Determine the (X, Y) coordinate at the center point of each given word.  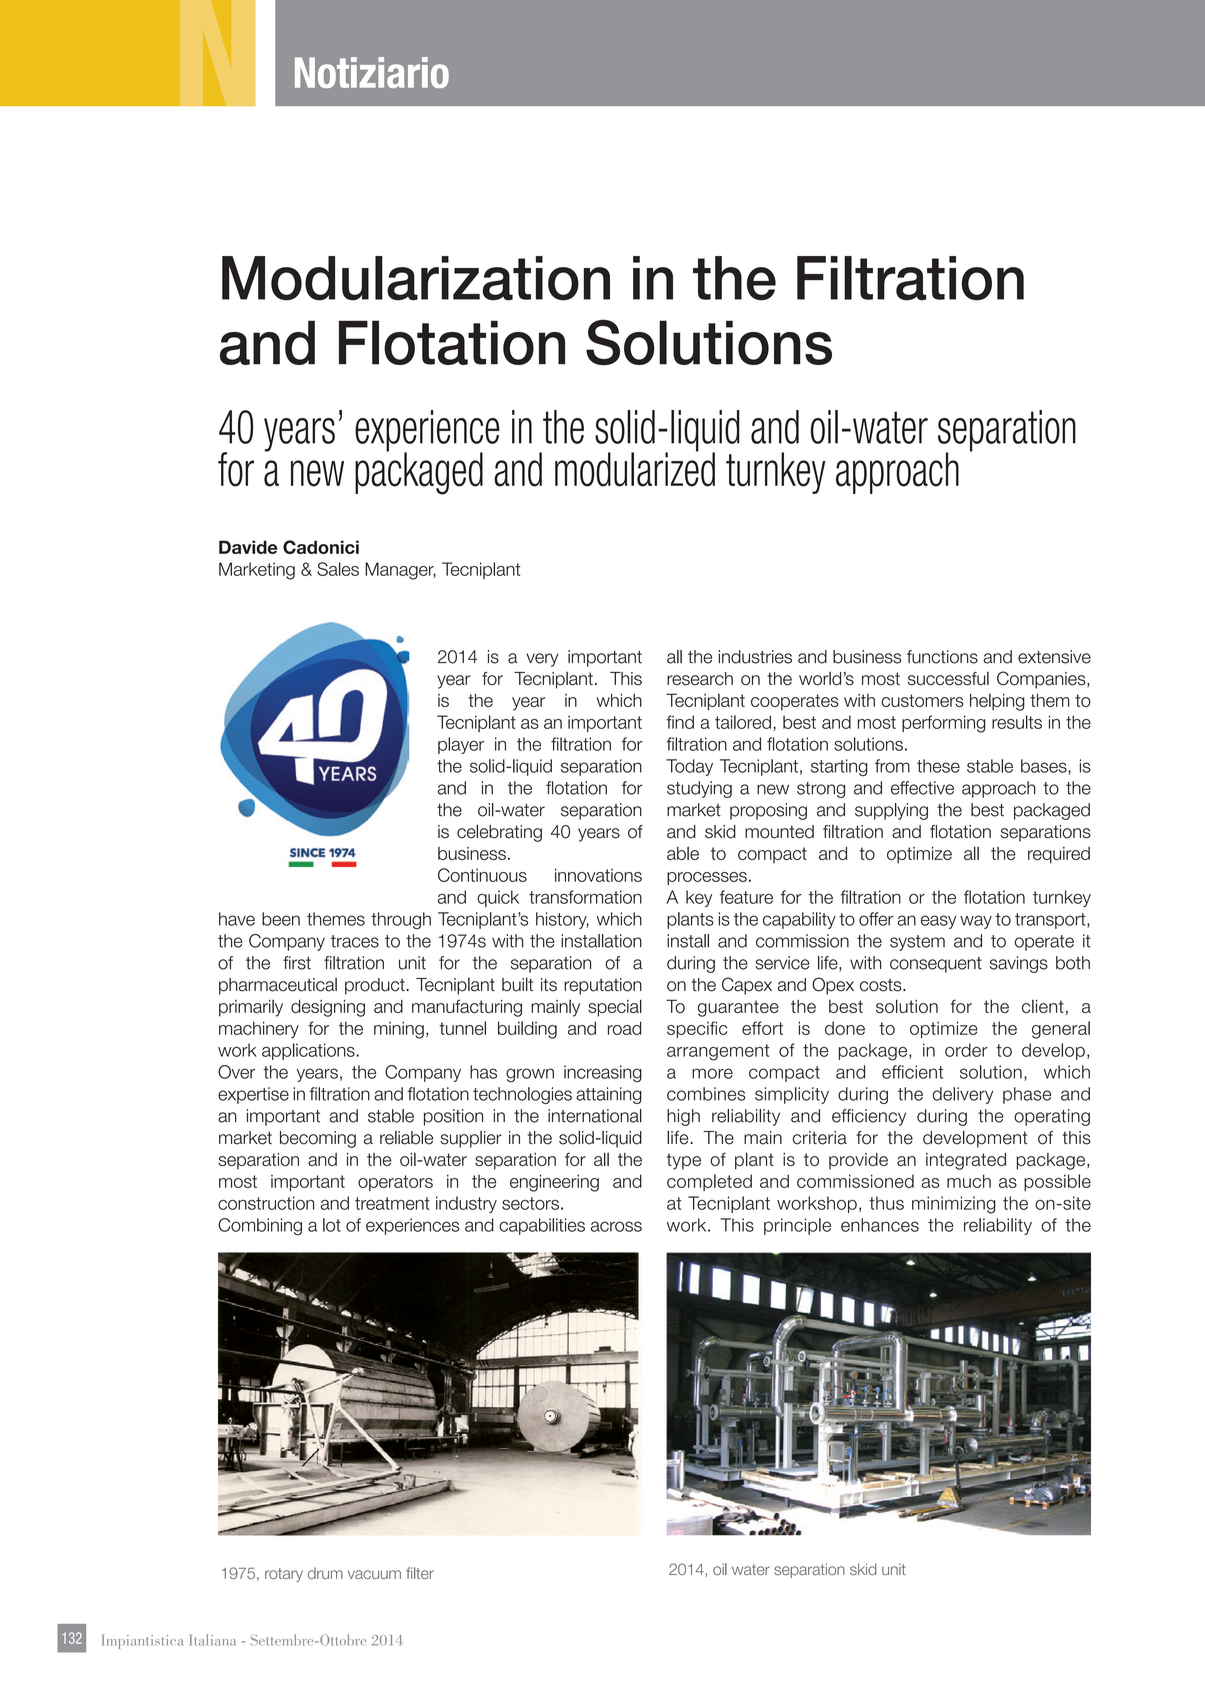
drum (325, 1573)
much (969, 1181)
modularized (635, 468)
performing (943, 724)
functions (942, 657)
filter (420, 1573)
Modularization (416, 278)
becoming (318, 1139)
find (680, 722)
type (684, 1161)
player (461, 745)
